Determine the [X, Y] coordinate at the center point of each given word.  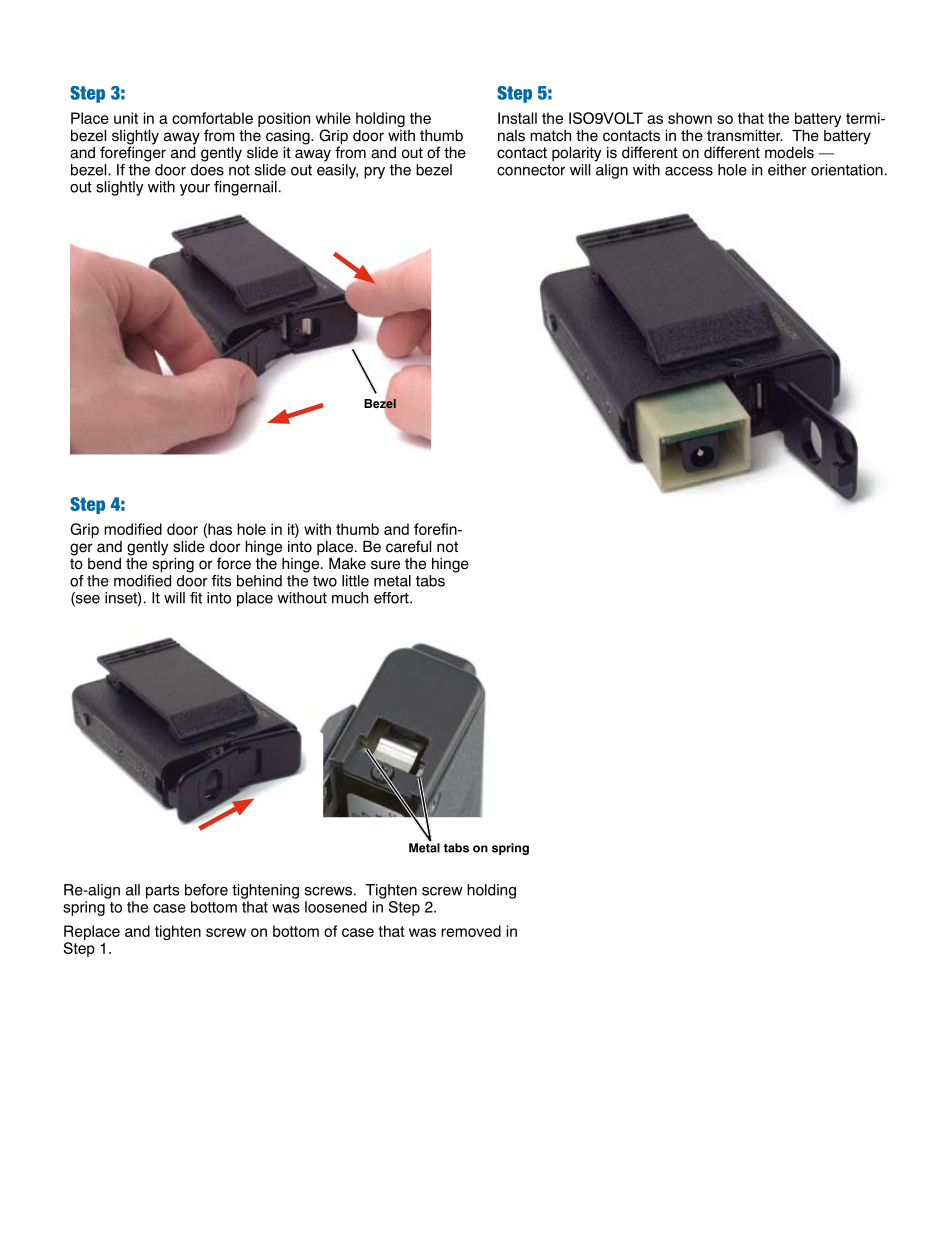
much [350, 598]
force [234, 563]
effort [392, 598]
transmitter [744, 136]
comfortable [212, 118]
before [206, 890]
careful [408, 546]
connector [531, 170]
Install [517, 118]
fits [221, 581]
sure [385, 565]
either [787, 170]
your [195, 190]
